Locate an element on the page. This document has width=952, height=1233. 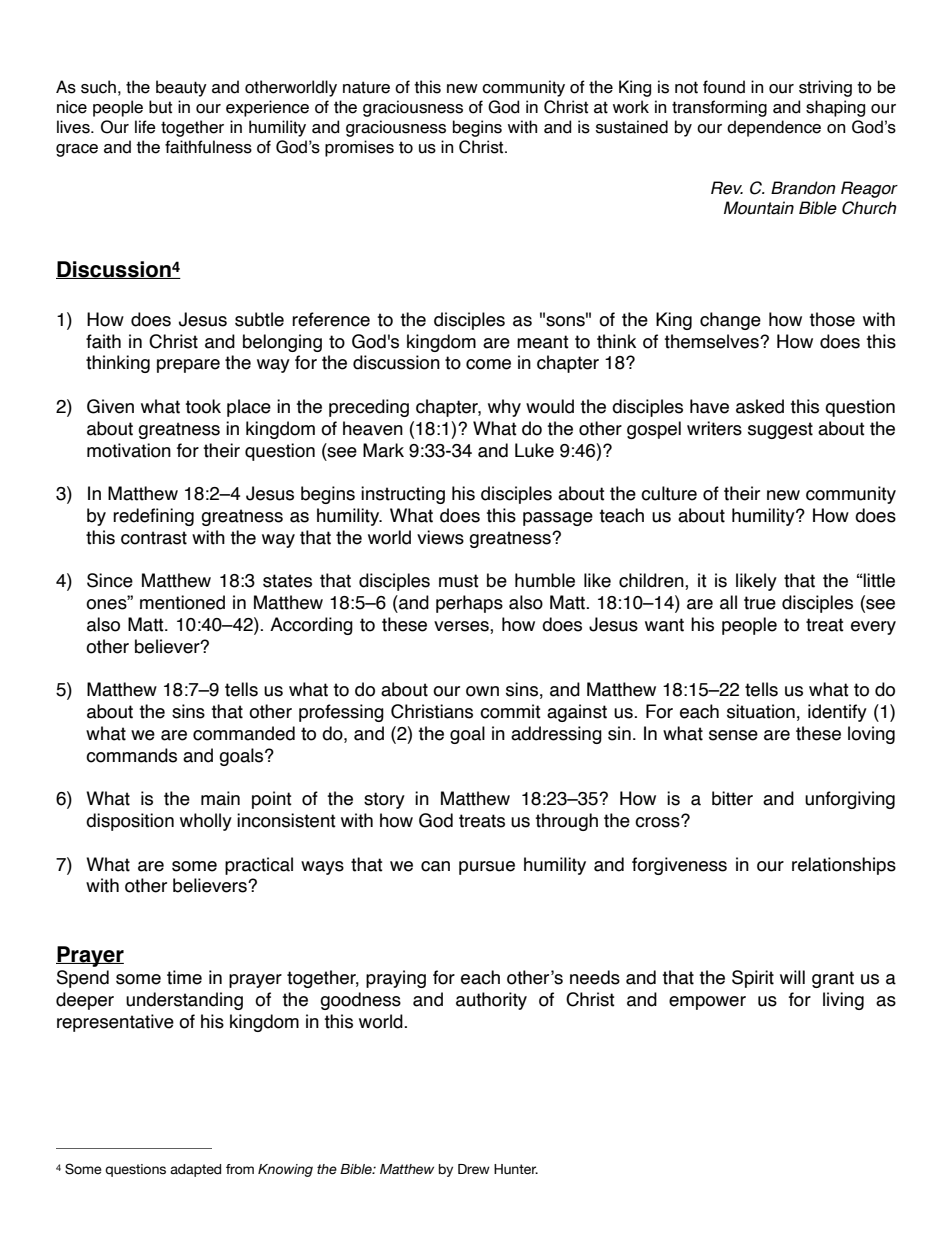
prepare is located at coordinates (188, 366).
